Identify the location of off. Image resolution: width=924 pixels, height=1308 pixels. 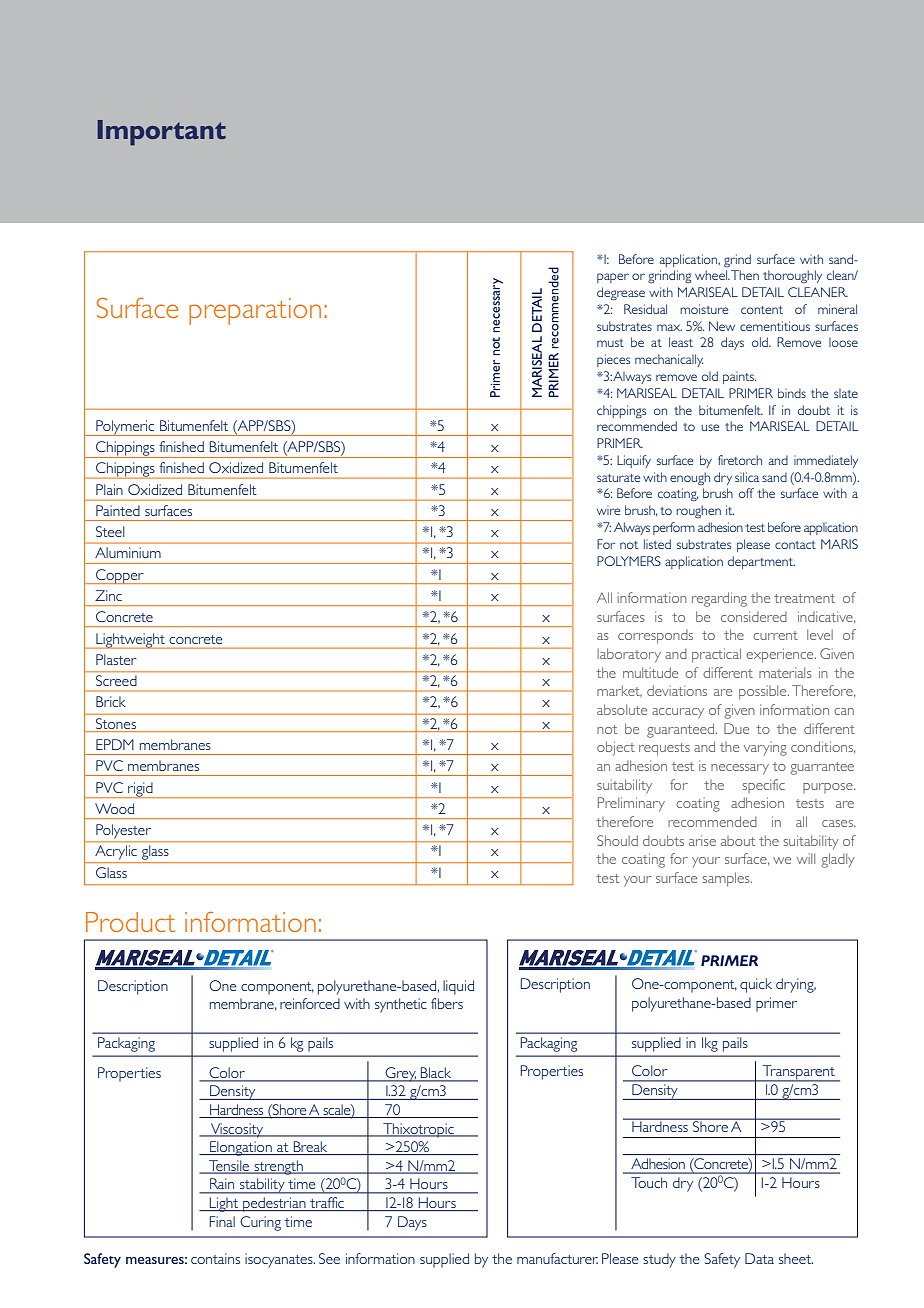
(746, 493).
